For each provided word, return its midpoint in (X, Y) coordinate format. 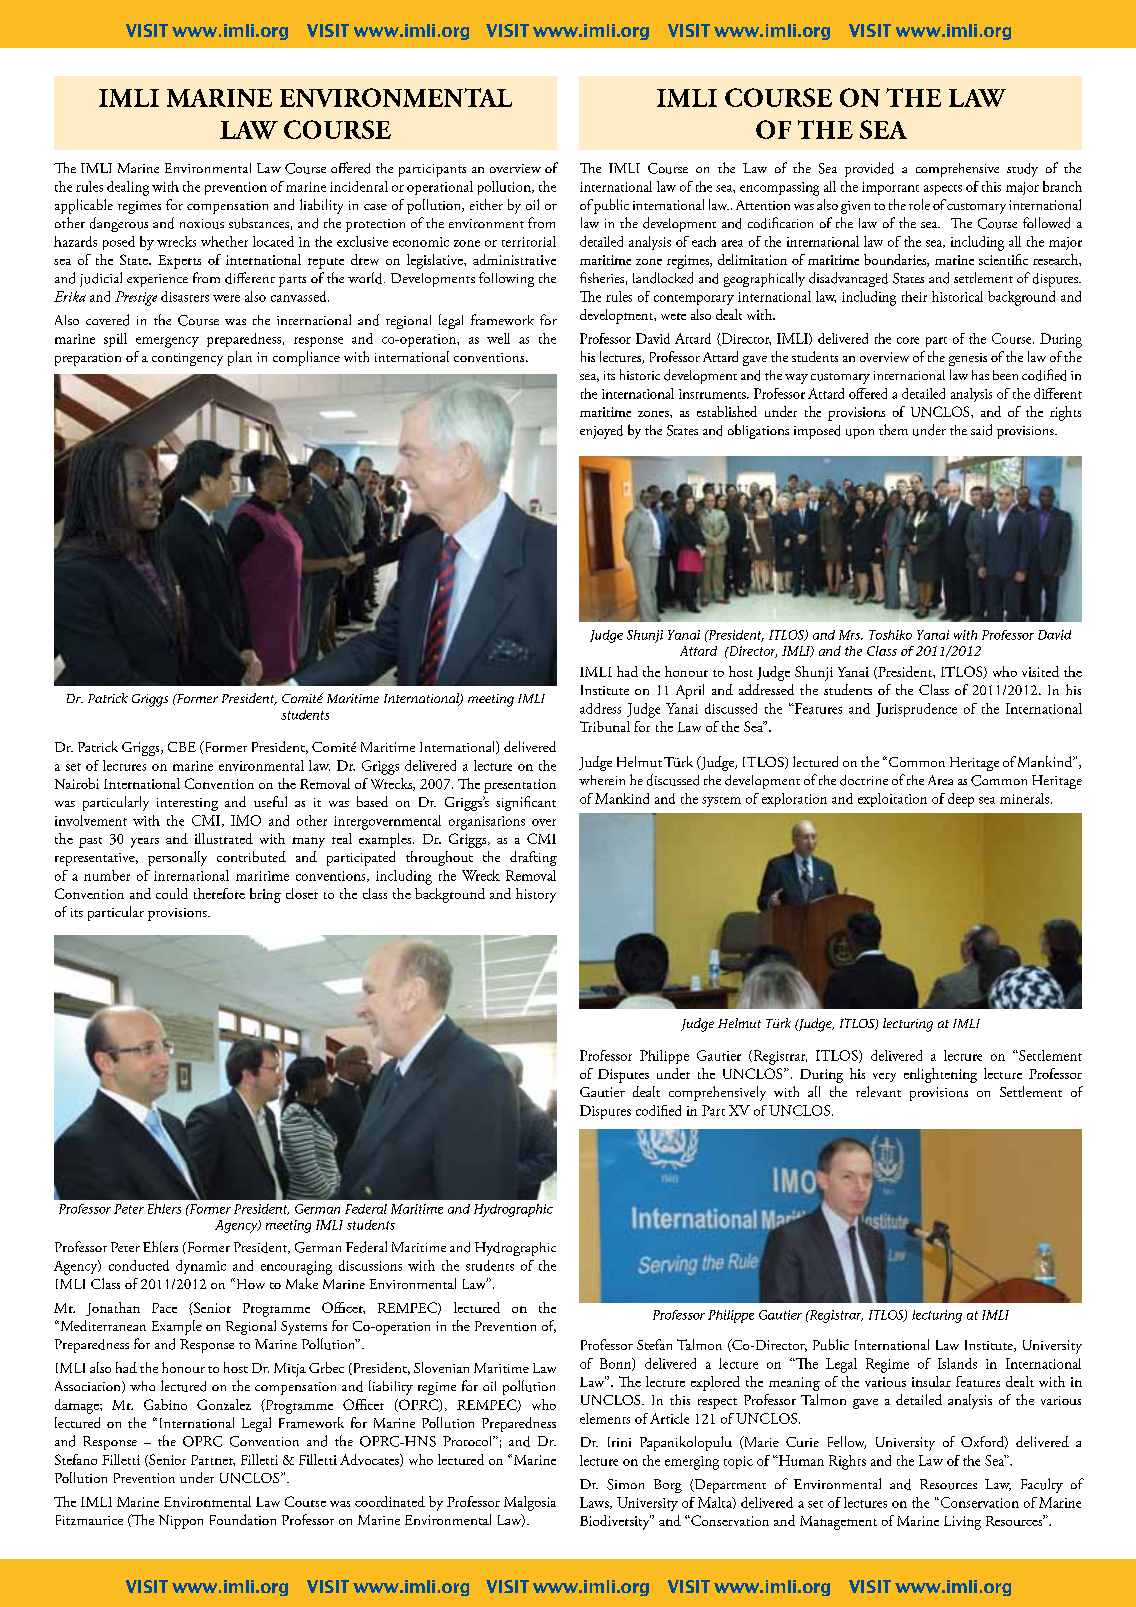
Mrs (851, 635)
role (919, 204)
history (536, 895)
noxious (202, 224)
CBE (182, 747)
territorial (529, 241)
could (172, 893)
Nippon (181, 1522)
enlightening (940, 1075)
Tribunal (605, 726)
